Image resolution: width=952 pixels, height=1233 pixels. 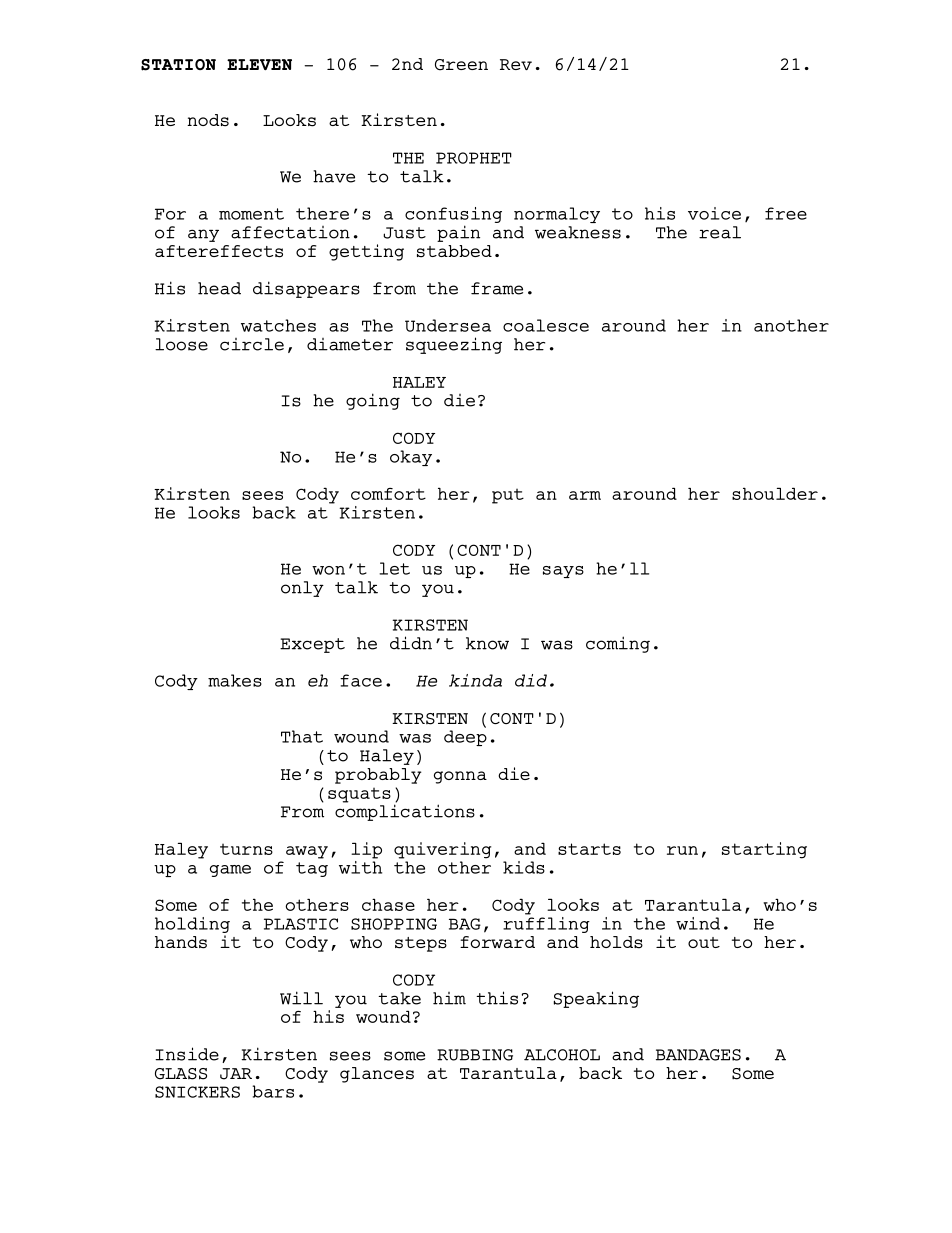 What do you see at coordinates (442, 850) in the screenshot?
I see `quivering` at bounding box center [442, 850].
